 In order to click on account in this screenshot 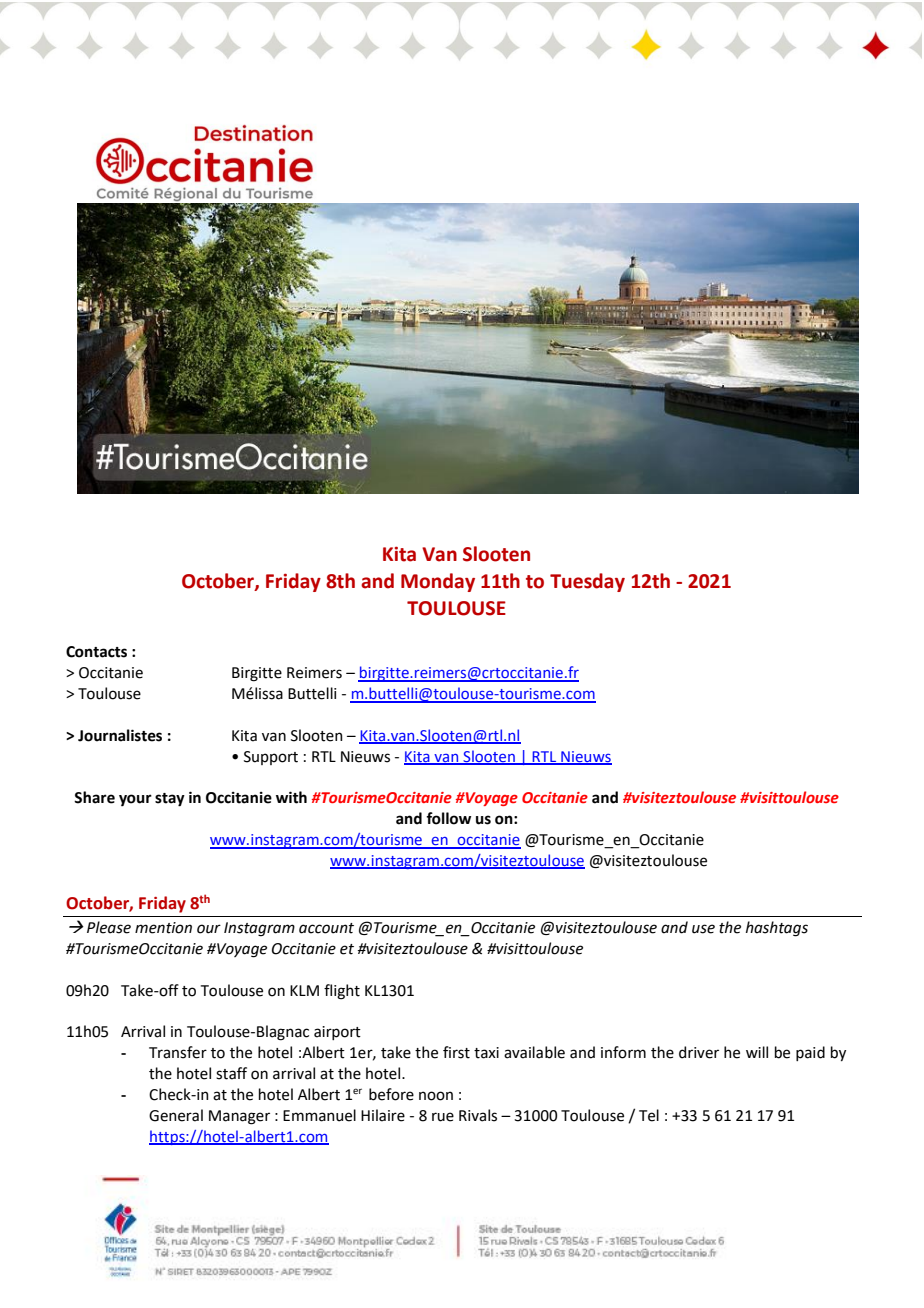, I will do `click(326, 928)`.
